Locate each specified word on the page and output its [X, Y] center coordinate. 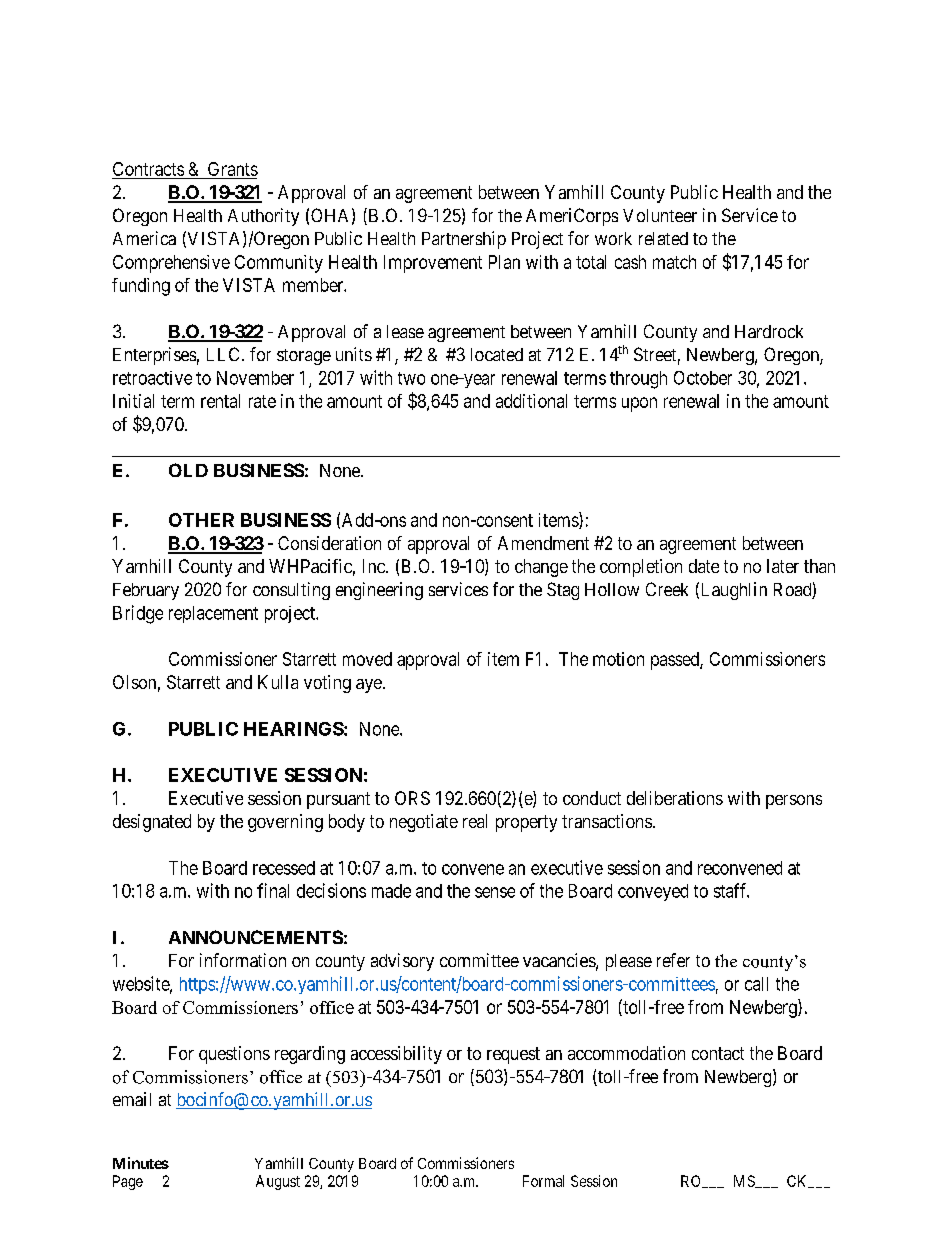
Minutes [141, 1163]
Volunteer [660, 215]
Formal [543, 1181]
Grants [231, 170]
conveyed [653, 892]
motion [618, 659]
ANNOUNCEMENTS [256, 937]
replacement [213, 614]
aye [369, 686]
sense [495, 892]
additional [531, 401]
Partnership [464, 240]
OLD [188, 470]
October [703, 378]
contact [718, 1053]
